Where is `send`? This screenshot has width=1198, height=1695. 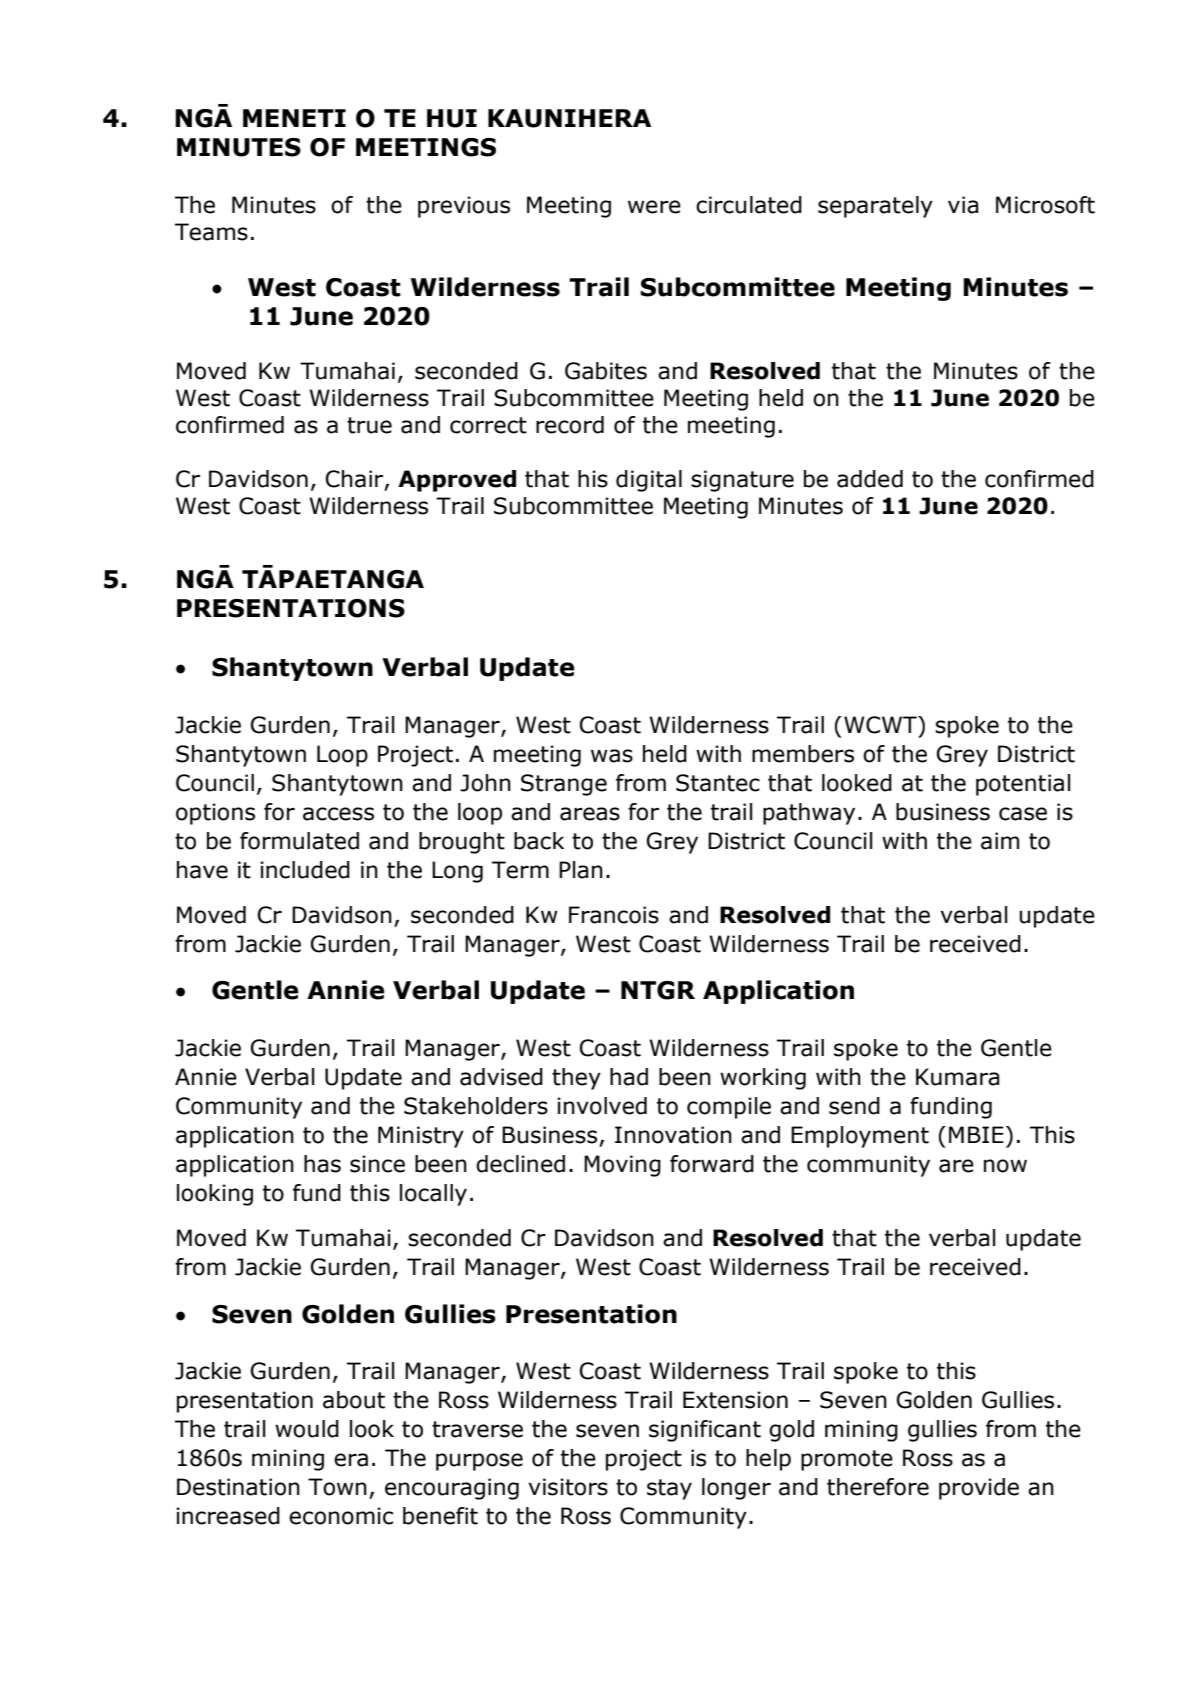 send is located at coordinates (854, 1106).
